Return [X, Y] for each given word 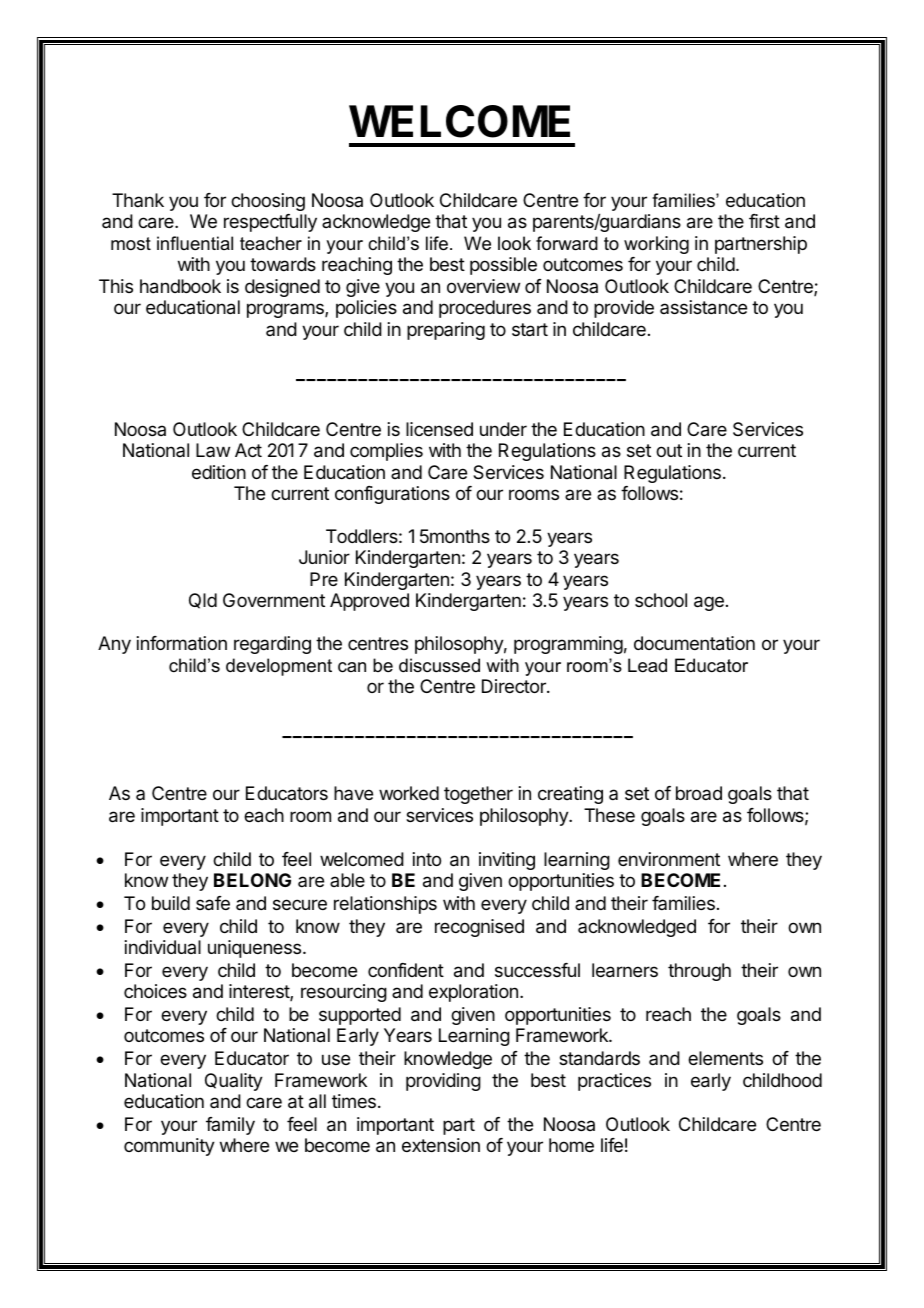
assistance [703, 307]
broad [699, 793]
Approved [369, 602]
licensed [439, 429]
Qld [203, 601]
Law [213, 450]
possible [503, 266]
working [656, 245]
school [661, 600]
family [230, 1126]
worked [409, 793]
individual [163, 947]
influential [195, 243]
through [699, 972]
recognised [479, 928]
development [279, 667]
